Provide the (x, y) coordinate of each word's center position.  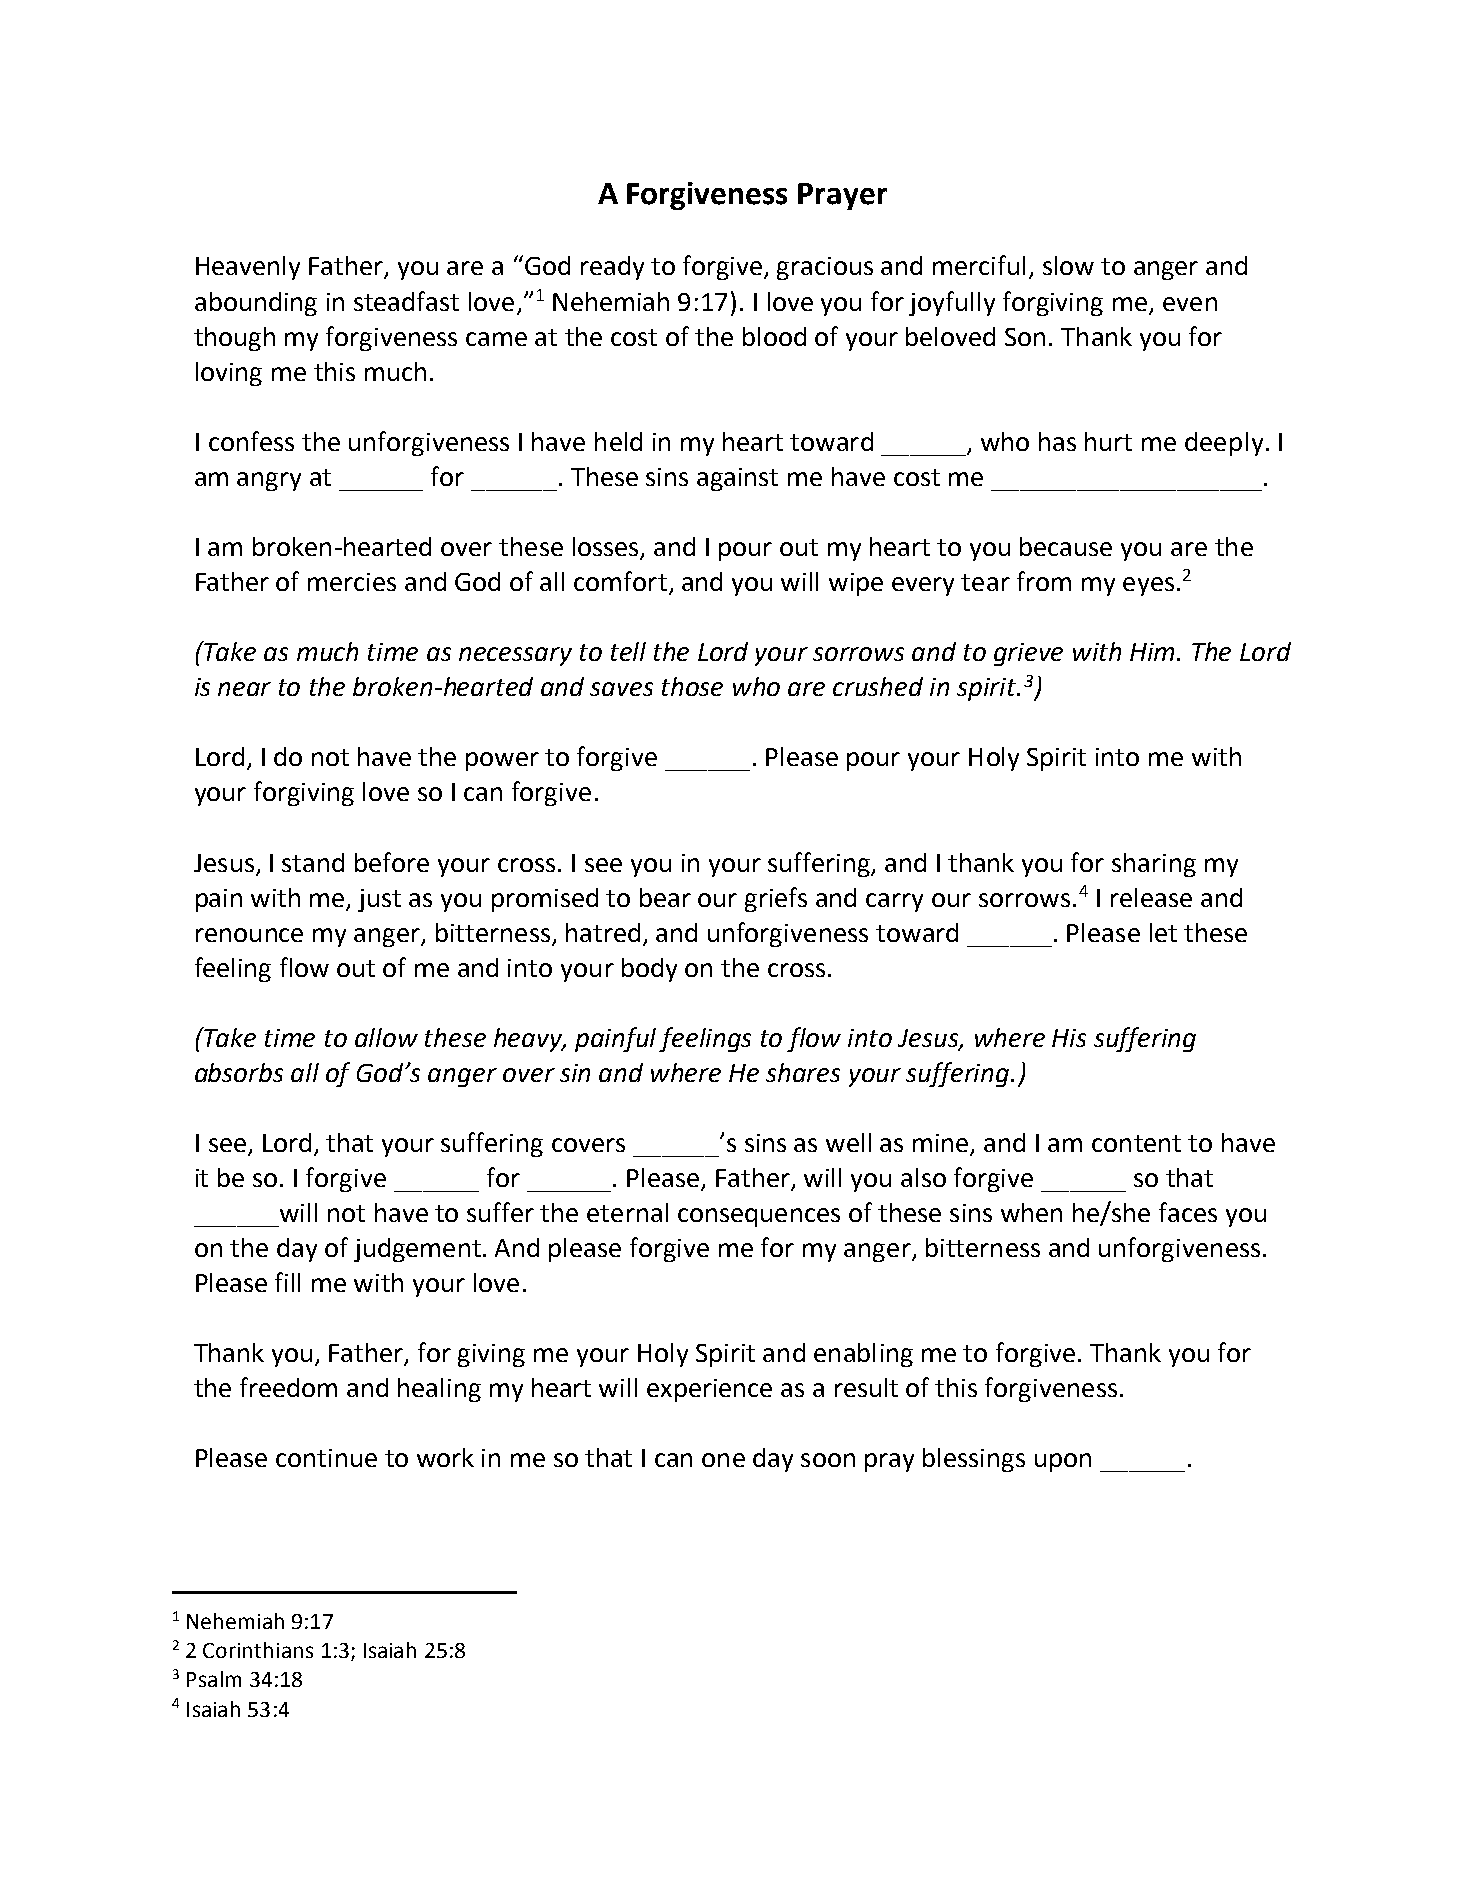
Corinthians (258, 1650)
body (649, 970)
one (723, 1460)
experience (709, 1390)
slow (1068, 265)
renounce (249, 935)
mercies (352, 582)
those (692, 686)
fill (287, 1282)
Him (1154, 652)
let (1163, 932)
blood (774, 336)
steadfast (406, 301)
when (1031, 1212)
